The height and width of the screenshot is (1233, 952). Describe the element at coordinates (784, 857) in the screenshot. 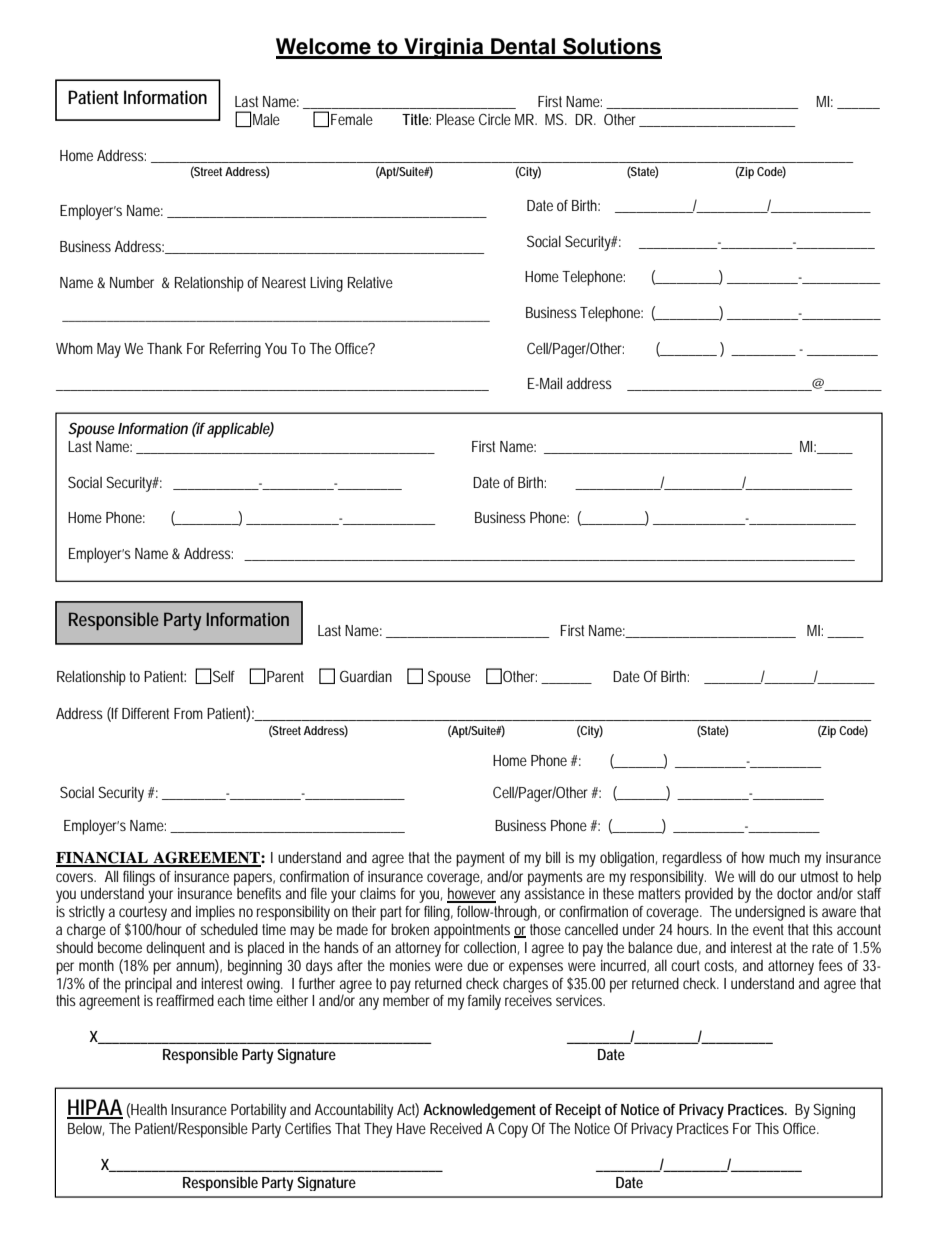

I see `much` at that location.
